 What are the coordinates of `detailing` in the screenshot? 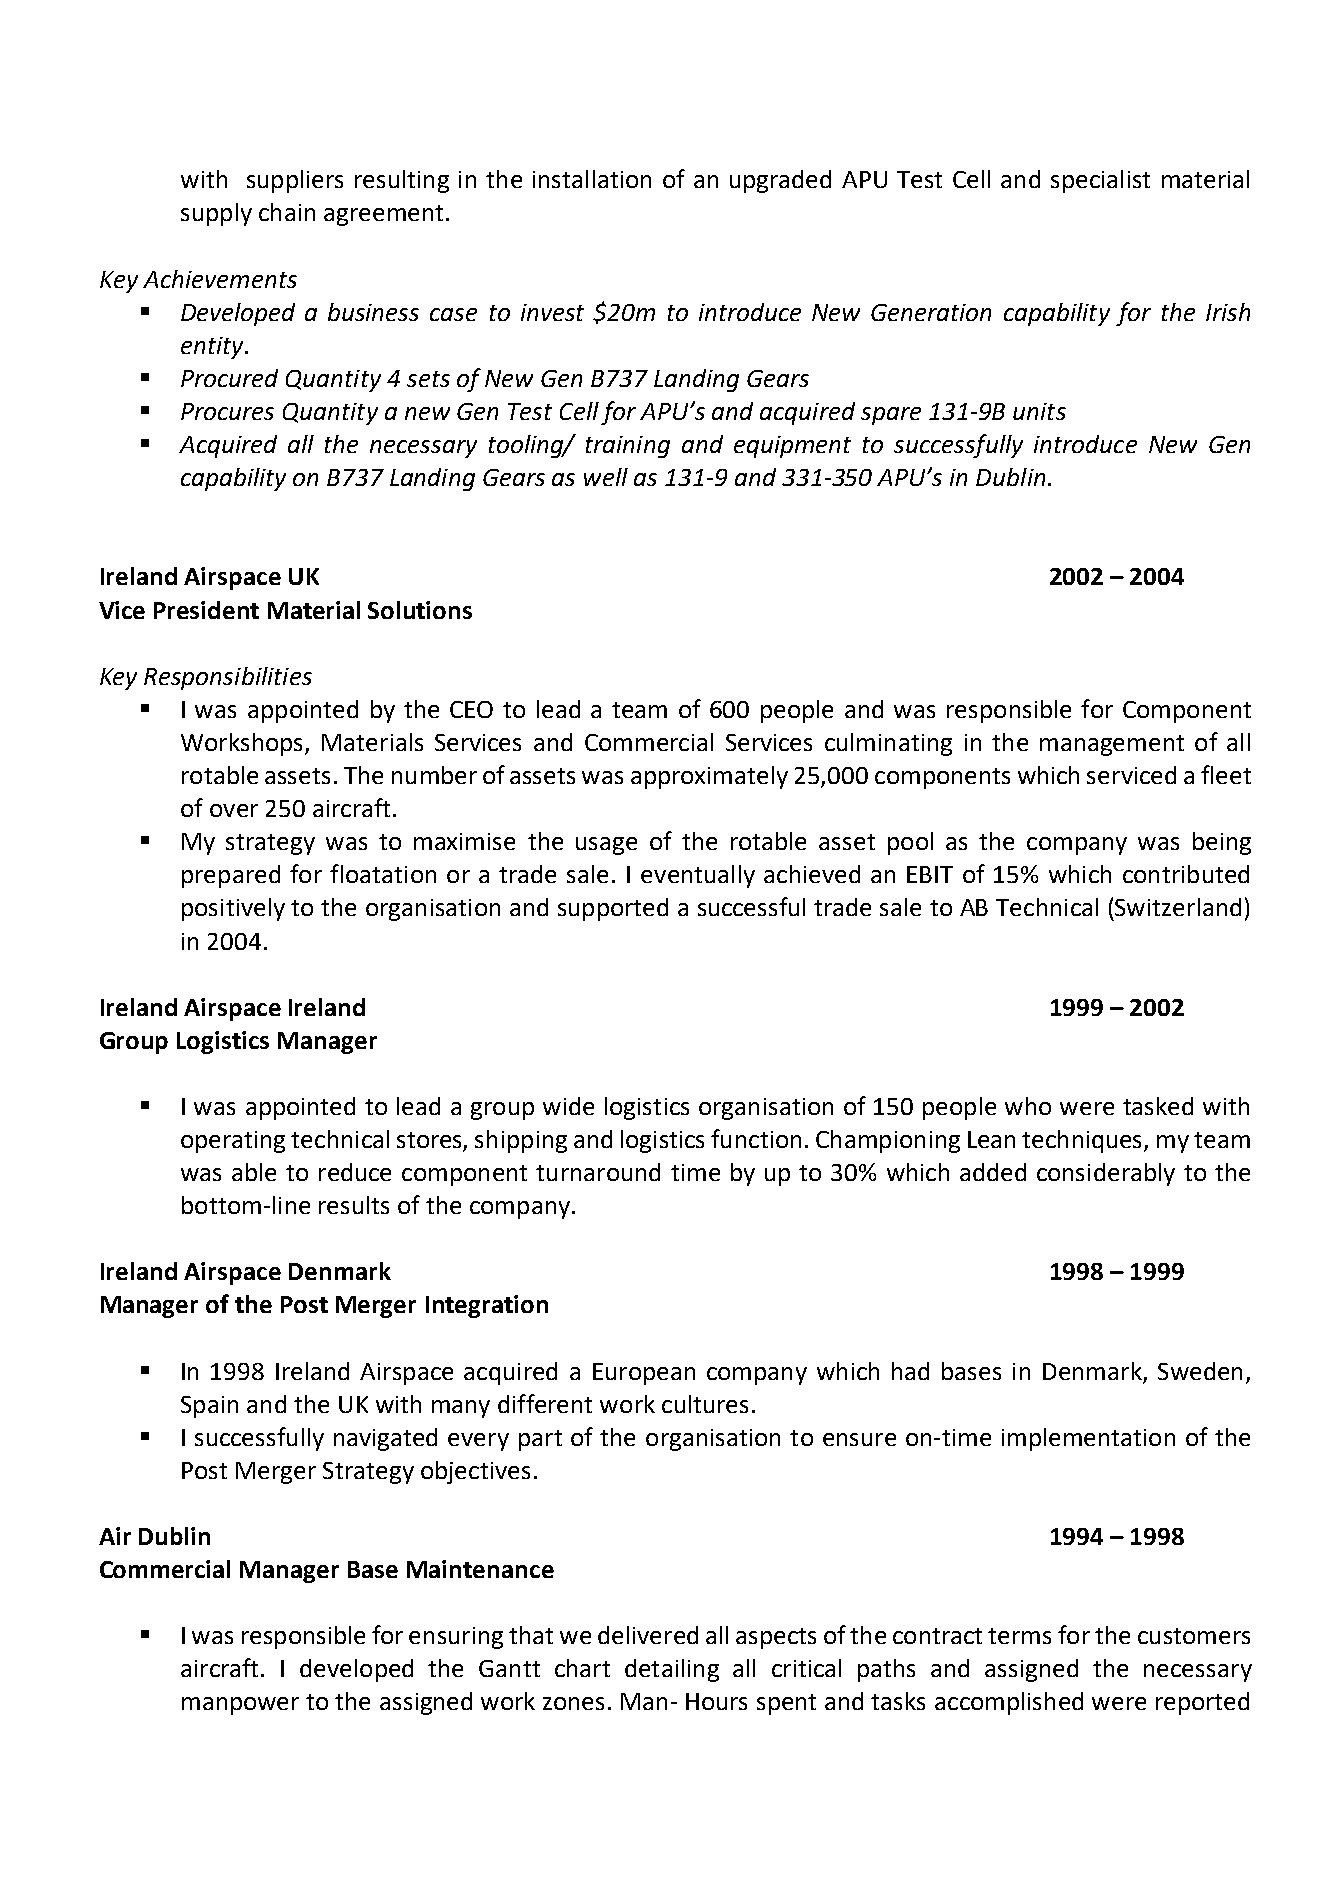 It's located at (672, 1670).
